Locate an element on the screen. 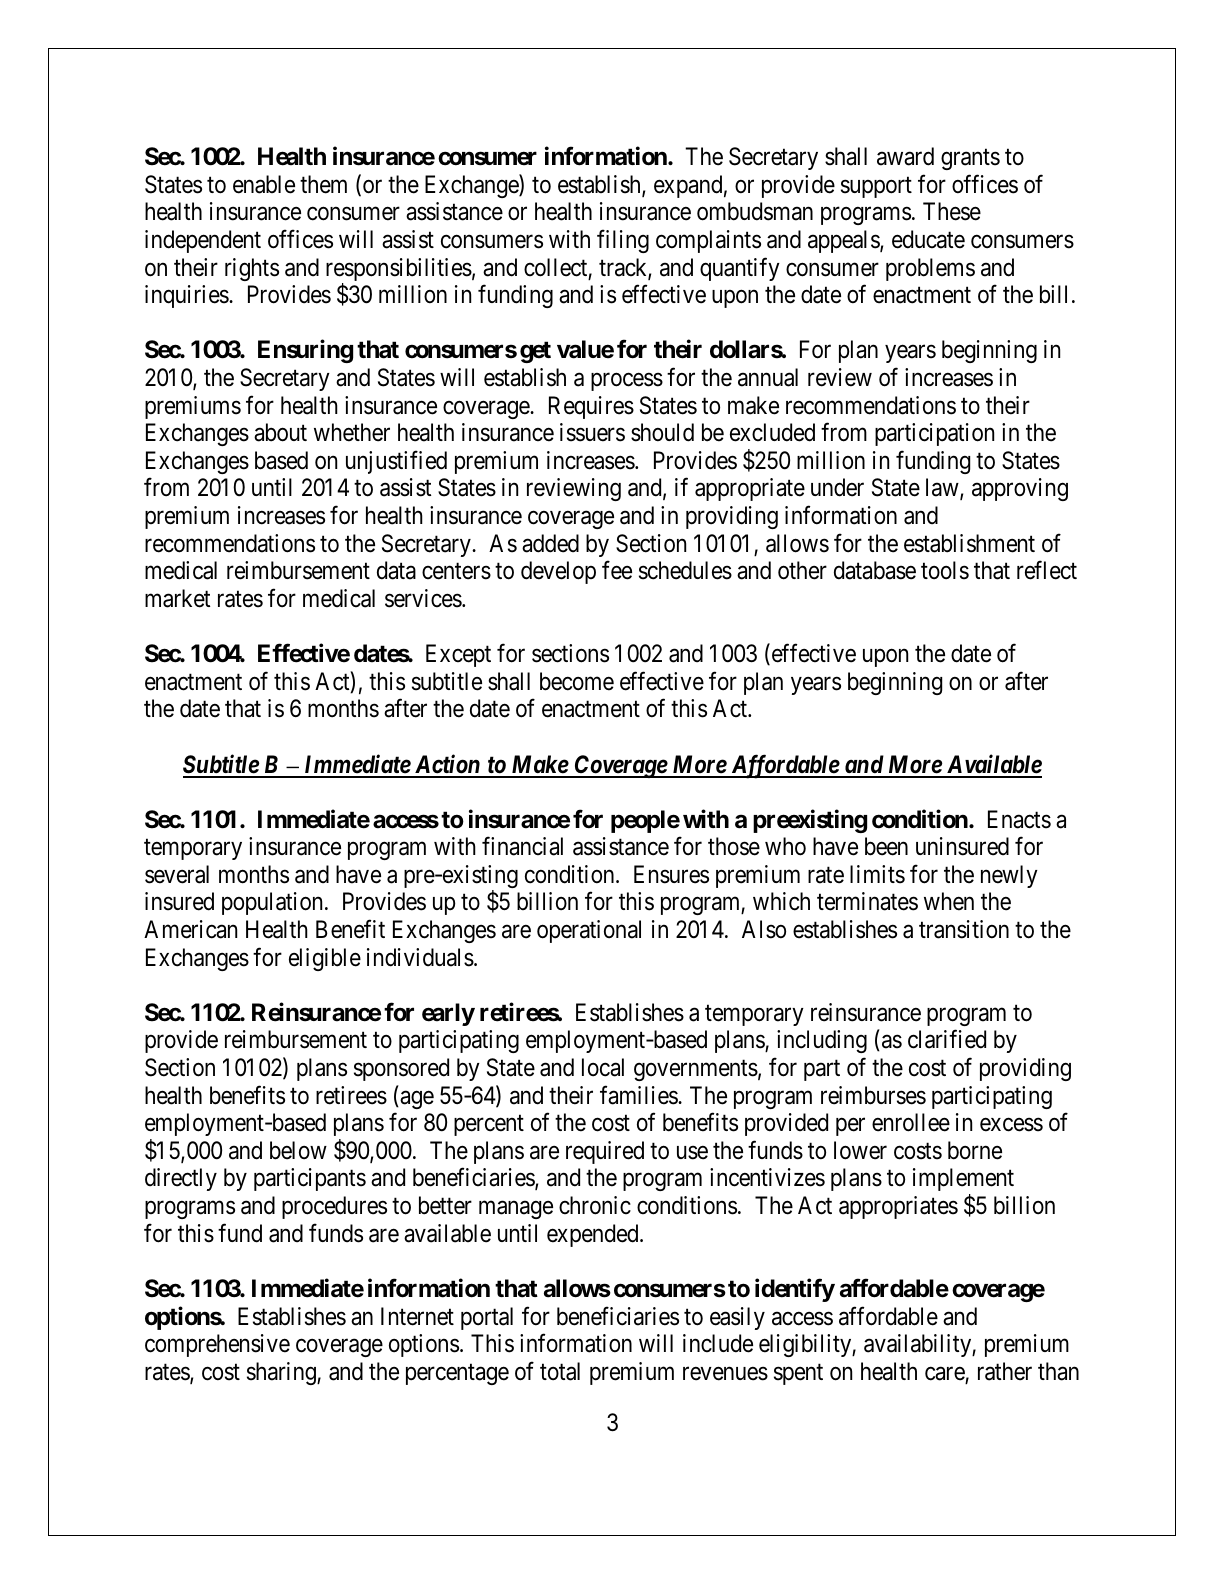 The width and height of the screenshot is (1224, 1584). care is located at coordinates (945, 1374).
